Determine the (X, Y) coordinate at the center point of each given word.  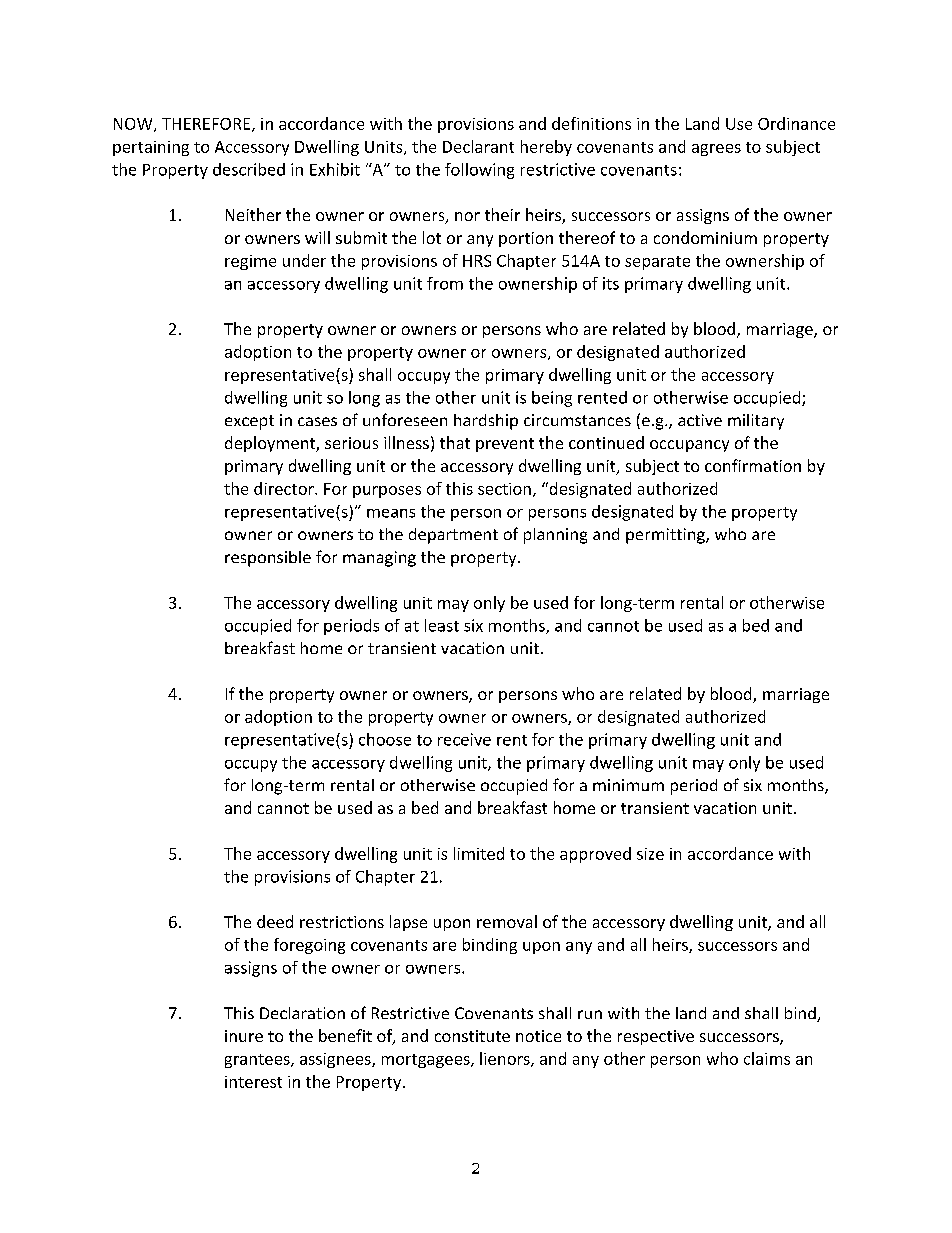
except (249, 422)
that (455, 442)
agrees (716, 150)
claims (767, 1058)
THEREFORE (207, 125)
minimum (628, 785)
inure (244, 1036)
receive (464, 739)
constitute (472, 1036)
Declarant (478, 146)
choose (385, 739)
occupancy (689, 446)
